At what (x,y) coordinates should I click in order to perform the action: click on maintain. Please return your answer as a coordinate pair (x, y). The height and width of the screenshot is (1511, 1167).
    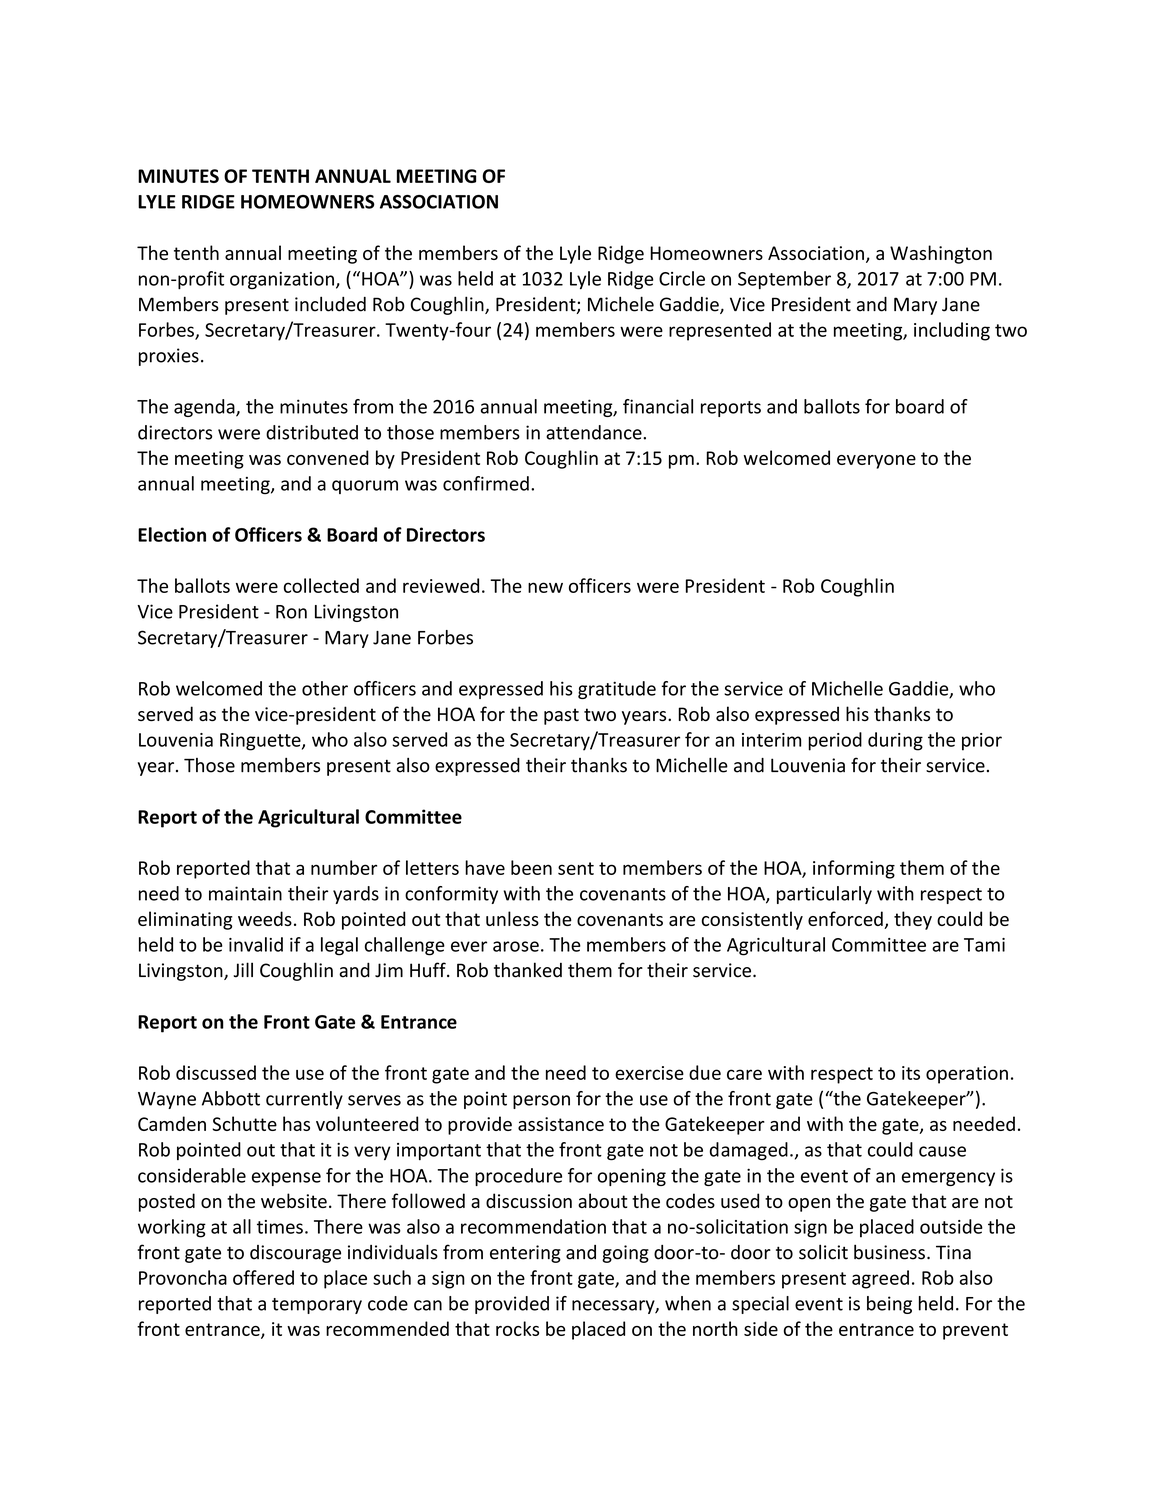
    Looking at the image, I should click on (245, 893).
